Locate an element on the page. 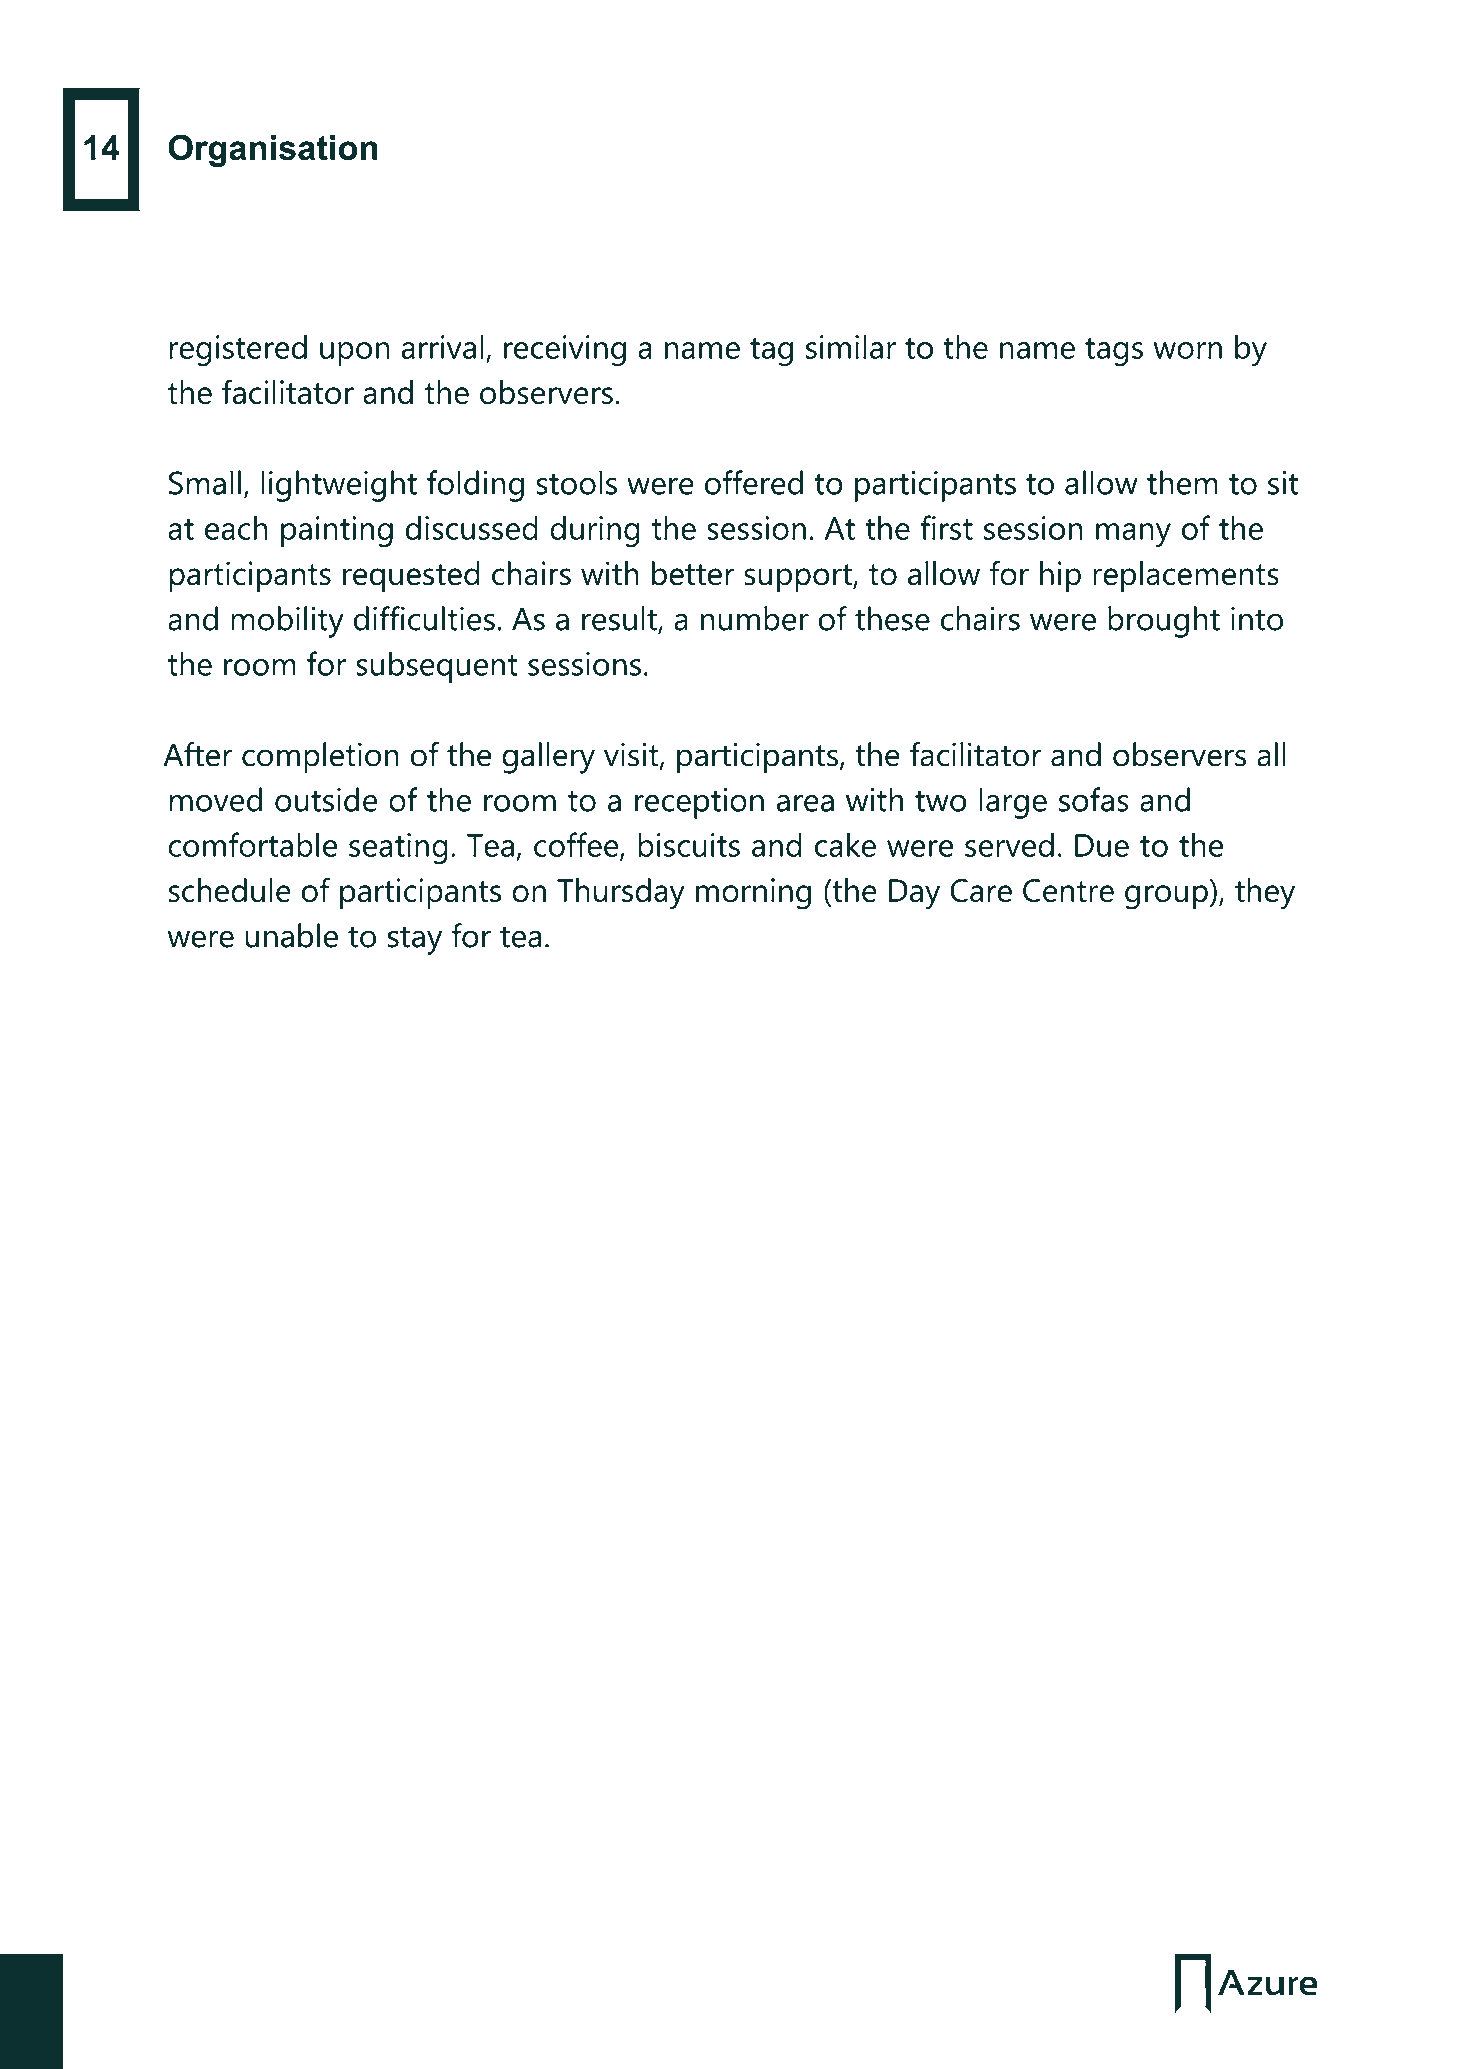  sofas is located at coordinates (1094, 799).
